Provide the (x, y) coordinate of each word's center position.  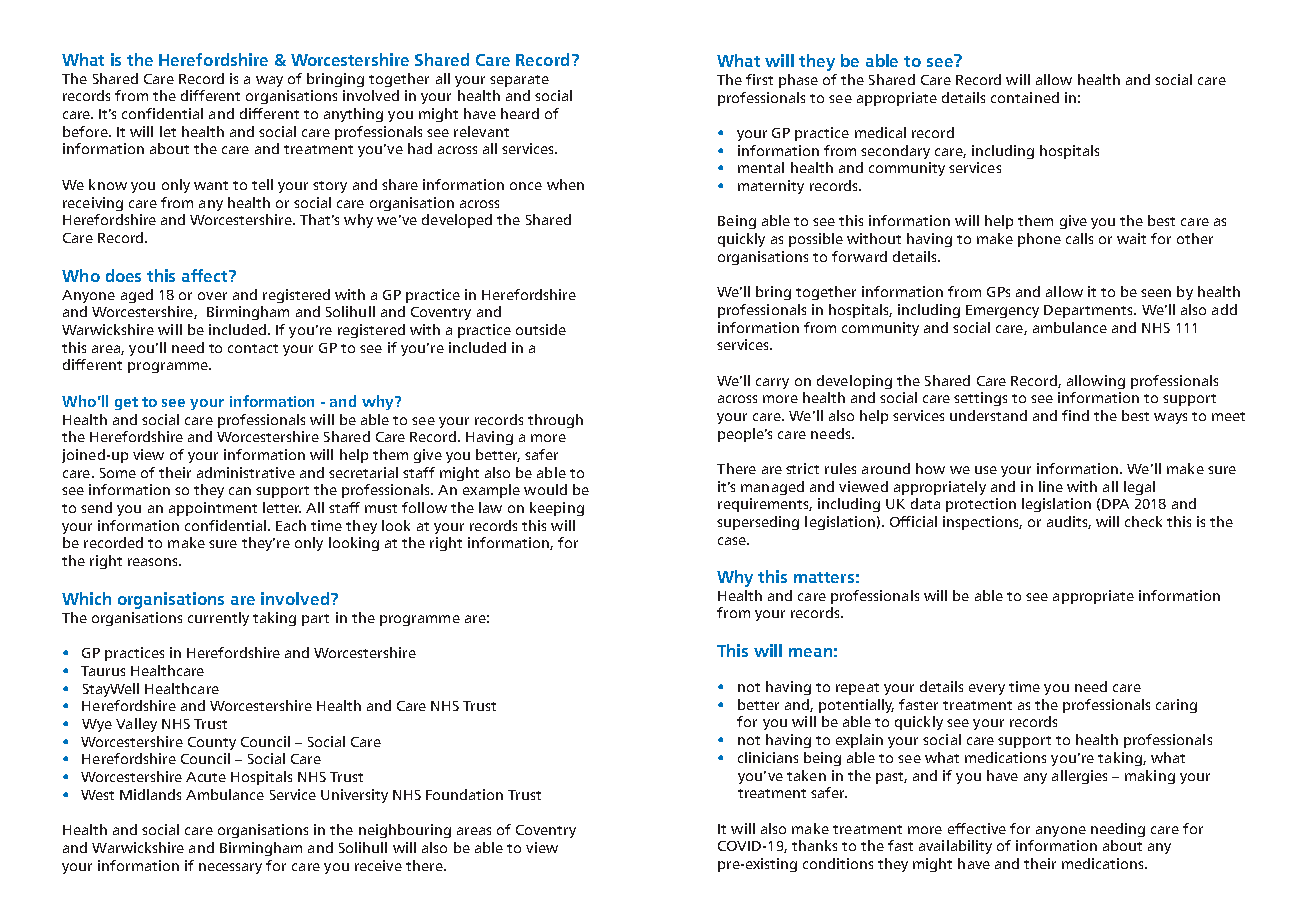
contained (1025, 97)
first (759, 79)
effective (977, 828)
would (545, 489)
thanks (814, 845)
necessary (230, 868)
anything (353, 115)
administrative (246, 472)
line (1051, 486)
